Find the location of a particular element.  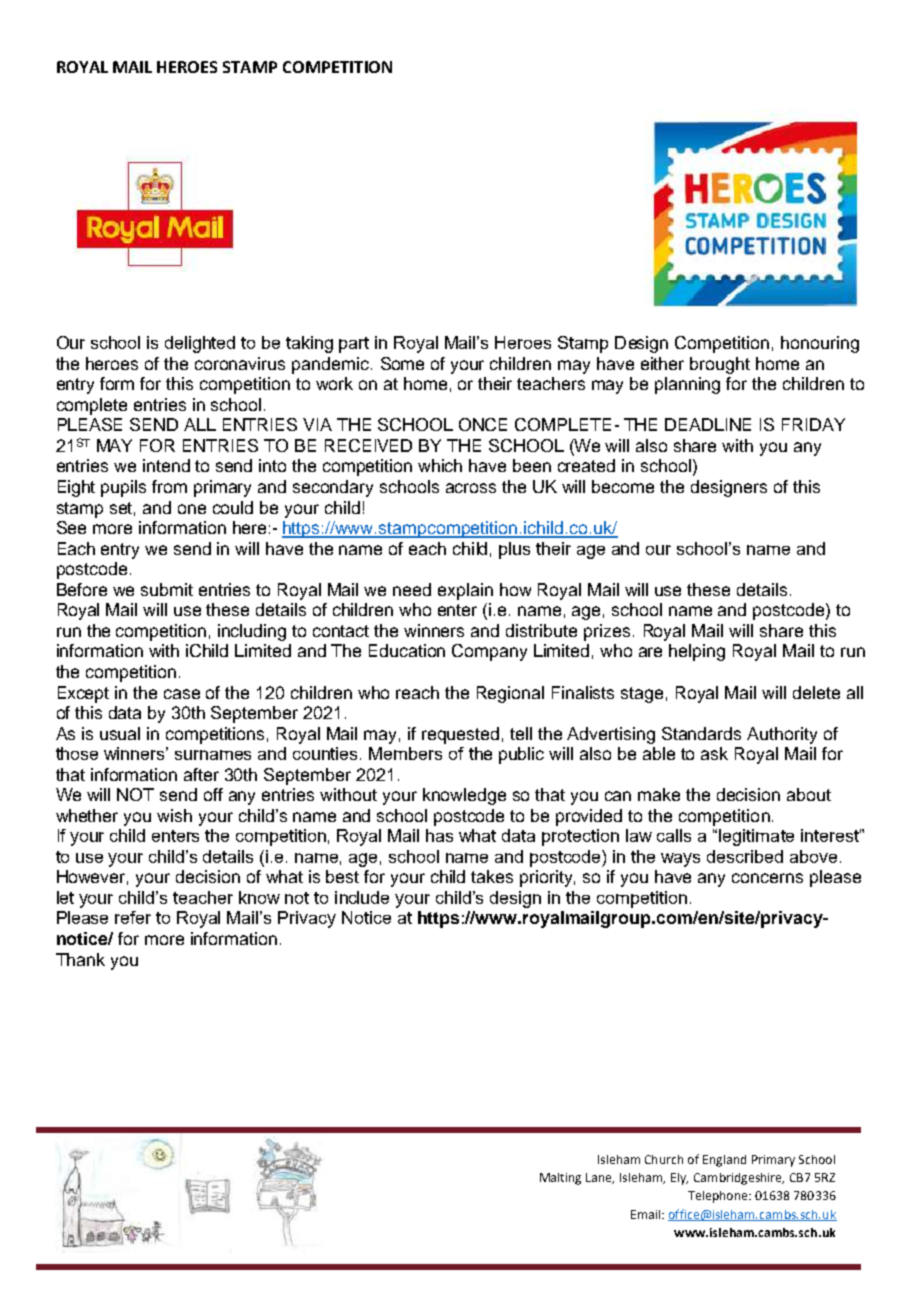

Thank is located at coordinates (80, 959).
